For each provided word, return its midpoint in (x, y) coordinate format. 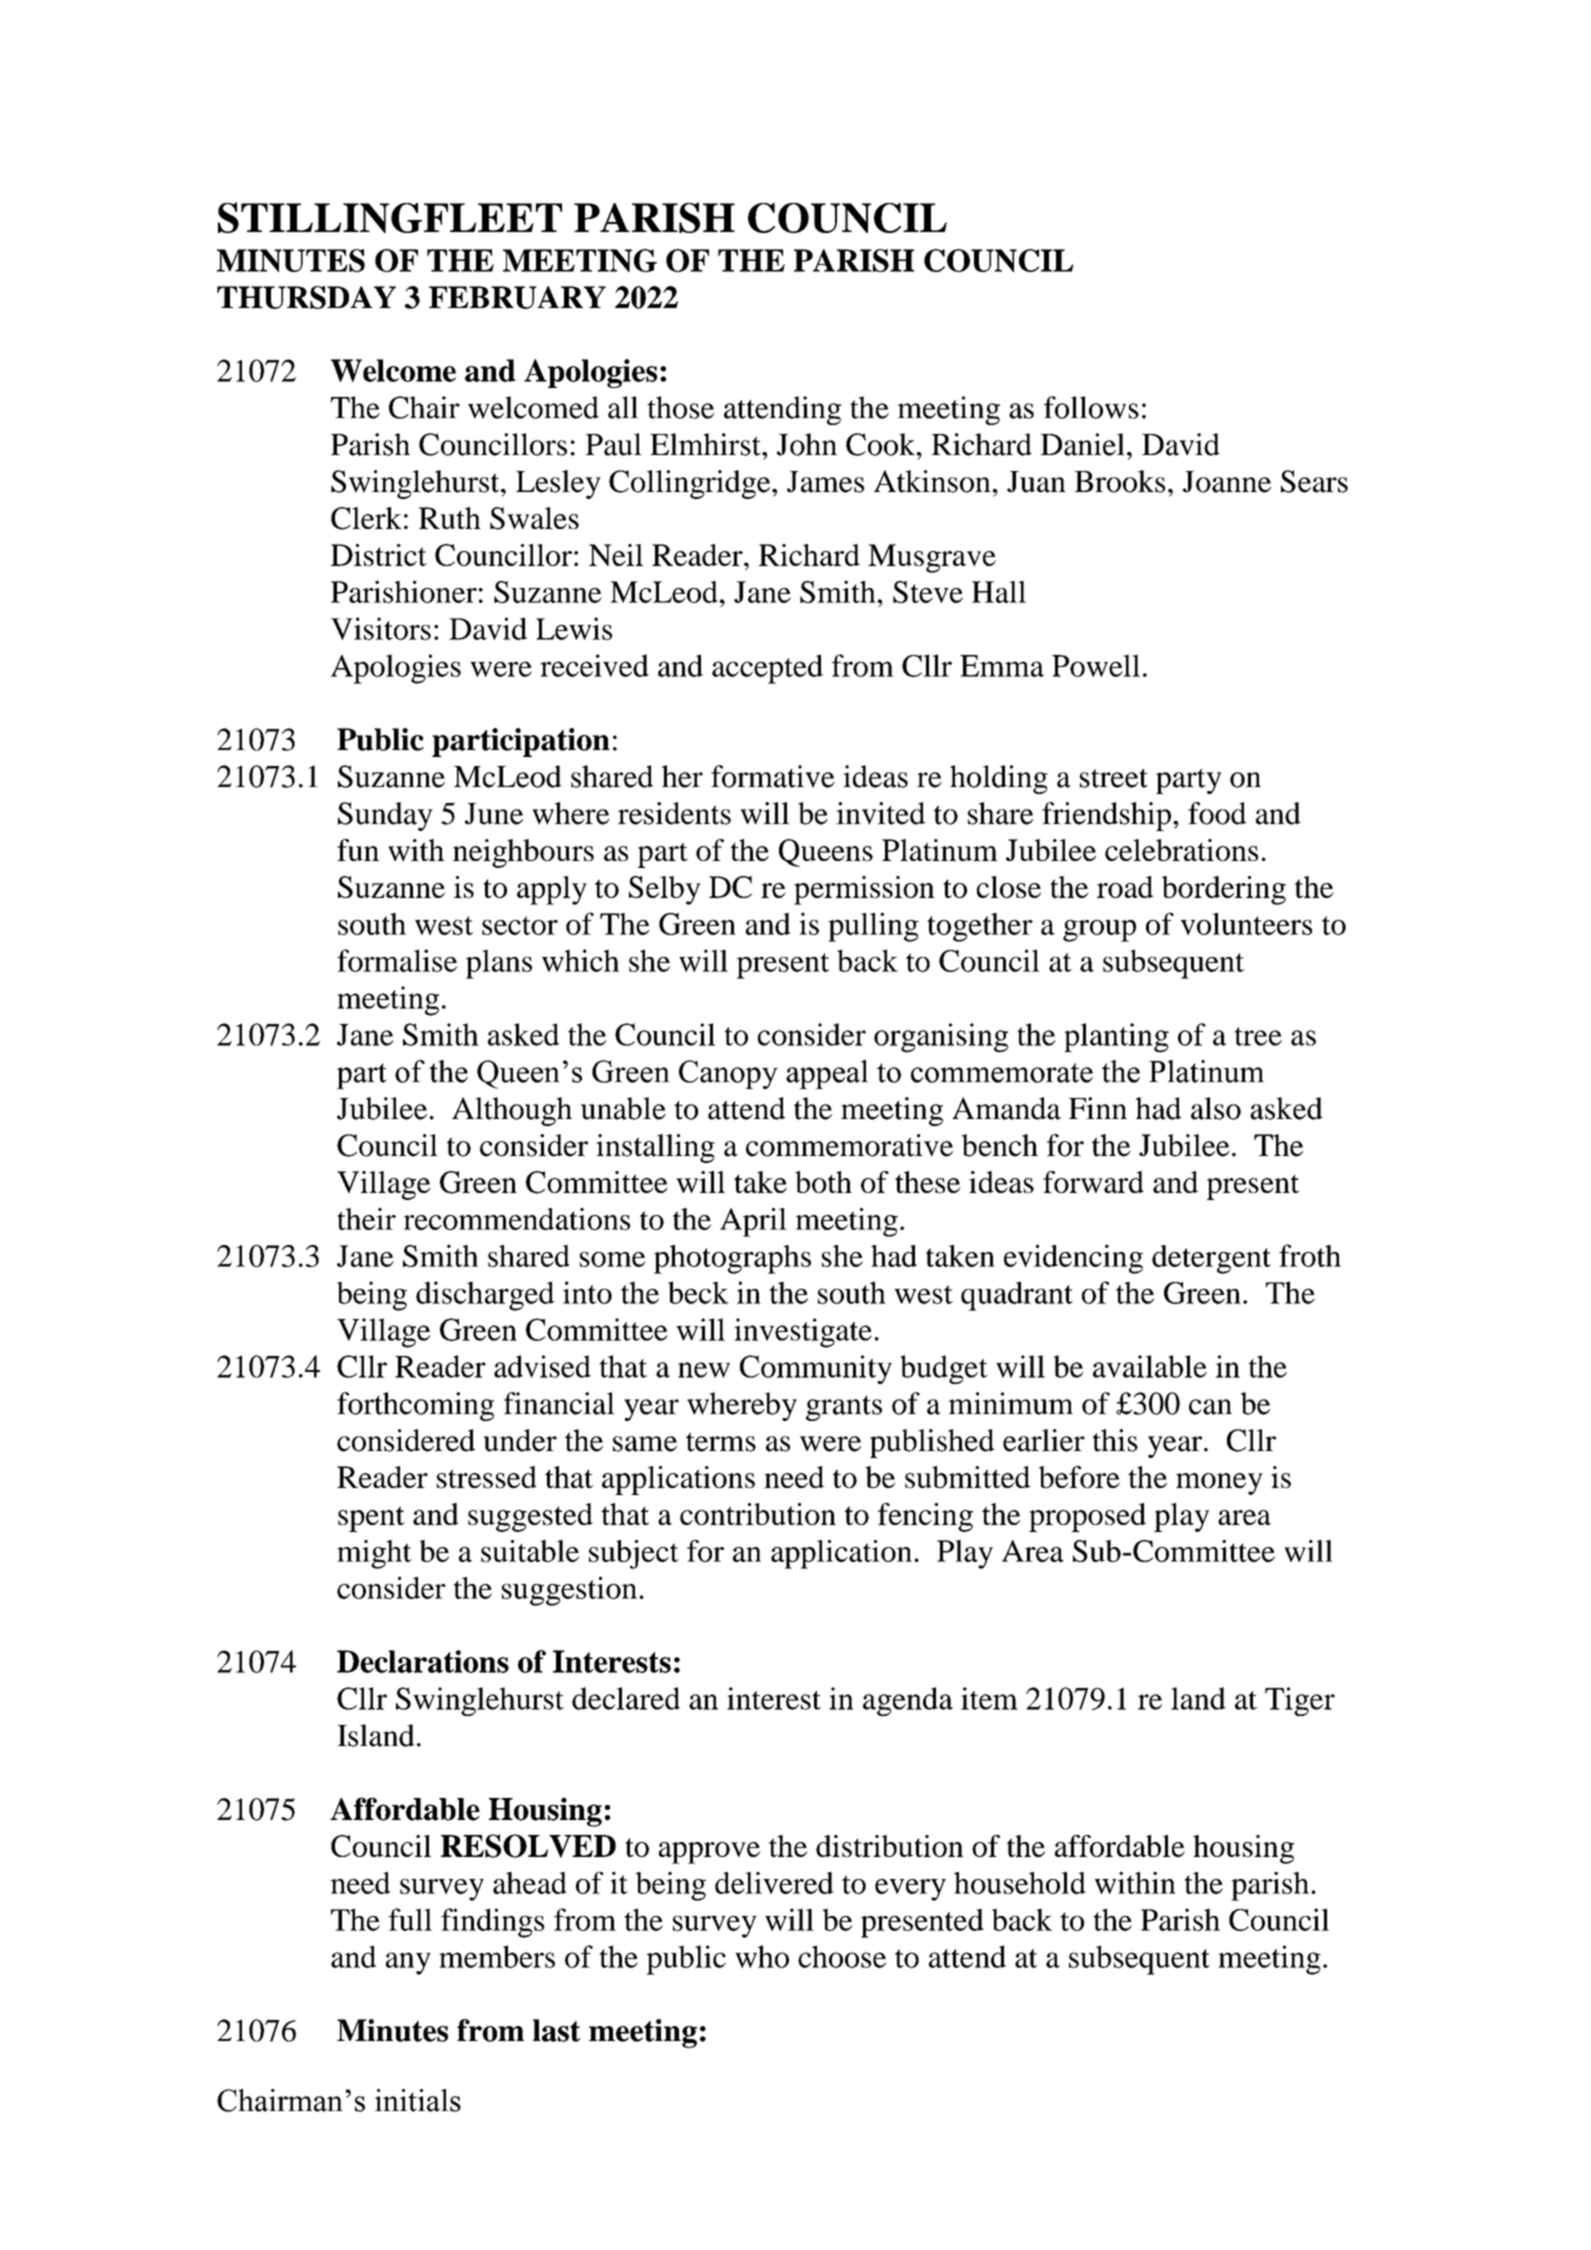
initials (418, 2100)
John (807, 444)
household (1020, 1883)
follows (1091, 407)
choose (842, 1956)
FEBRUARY (517, 297)
